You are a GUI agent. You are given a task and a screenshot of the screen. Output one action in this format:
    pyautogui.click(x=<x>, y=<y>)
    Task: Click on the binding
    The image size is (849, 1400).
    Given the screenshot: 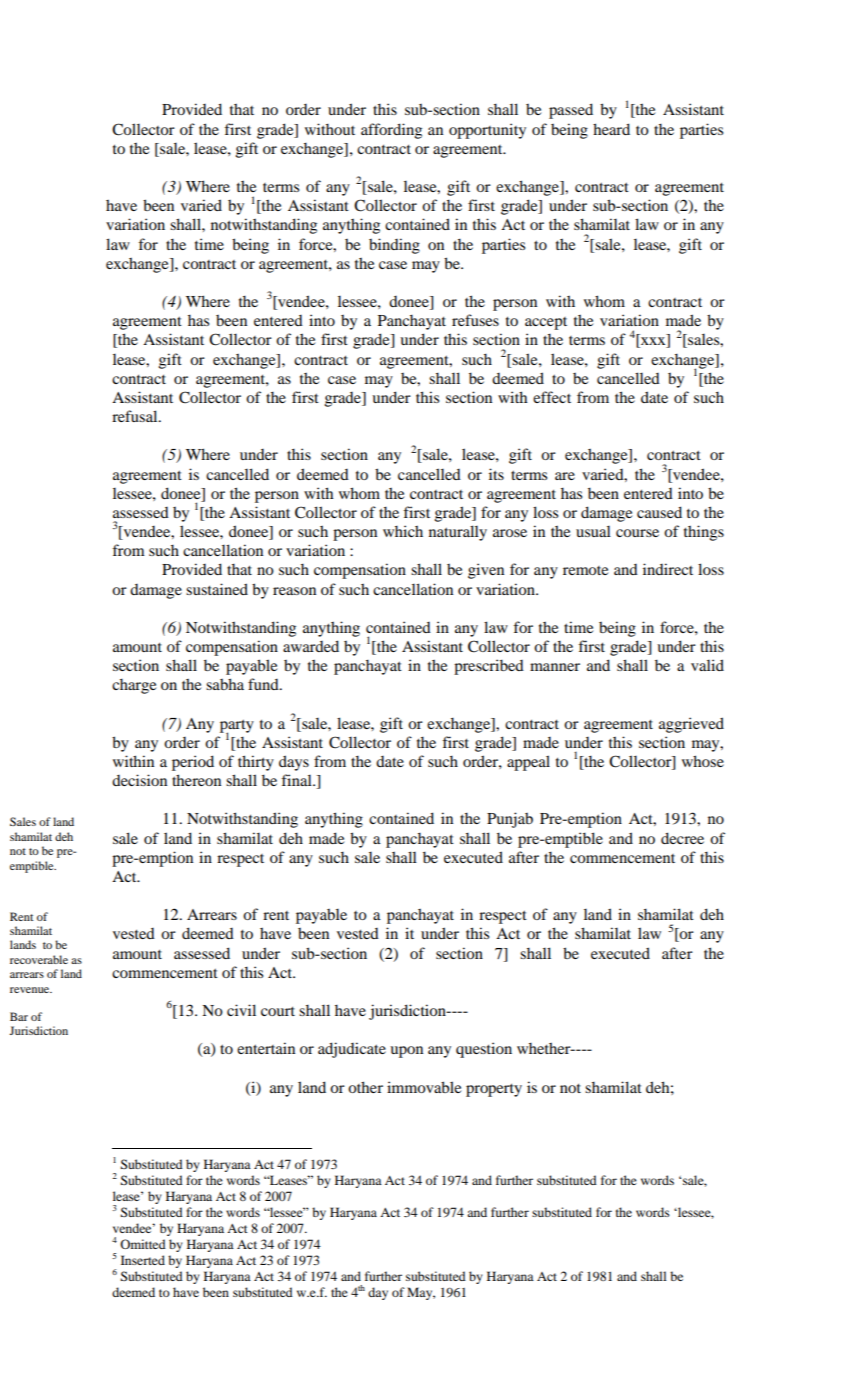 What is the action you would take?
    pyautogui.click(x=394, y=246)
